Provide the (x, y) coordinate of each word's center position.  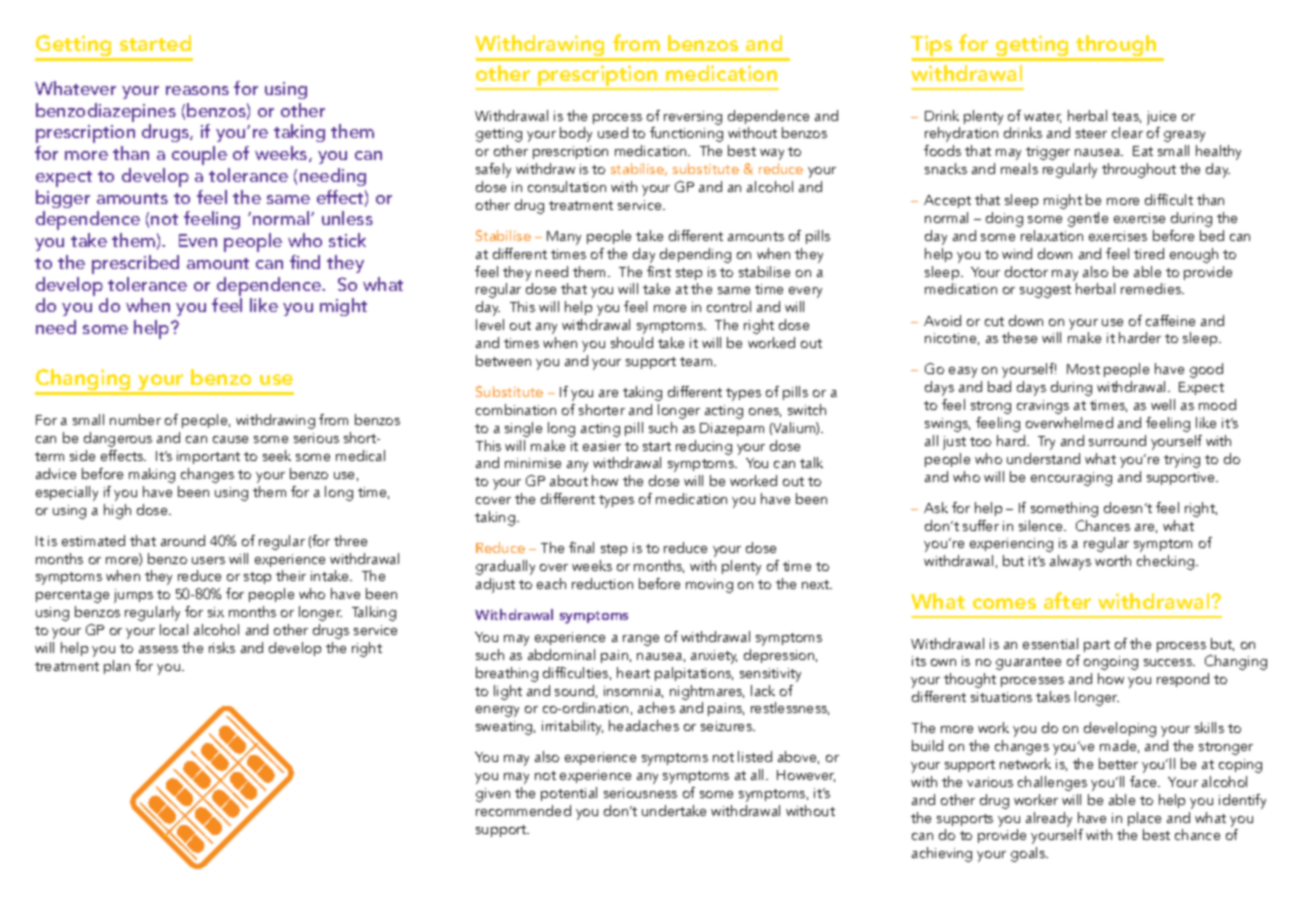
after (1067, 600)
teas (1126, 117)
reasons (197, 90)
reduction (602, 583)
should (632, 342)
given (493, 795)
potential (569, 794)
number (135, 419)
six (216, 612)
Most (1083, 369)
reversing (693, 118)
